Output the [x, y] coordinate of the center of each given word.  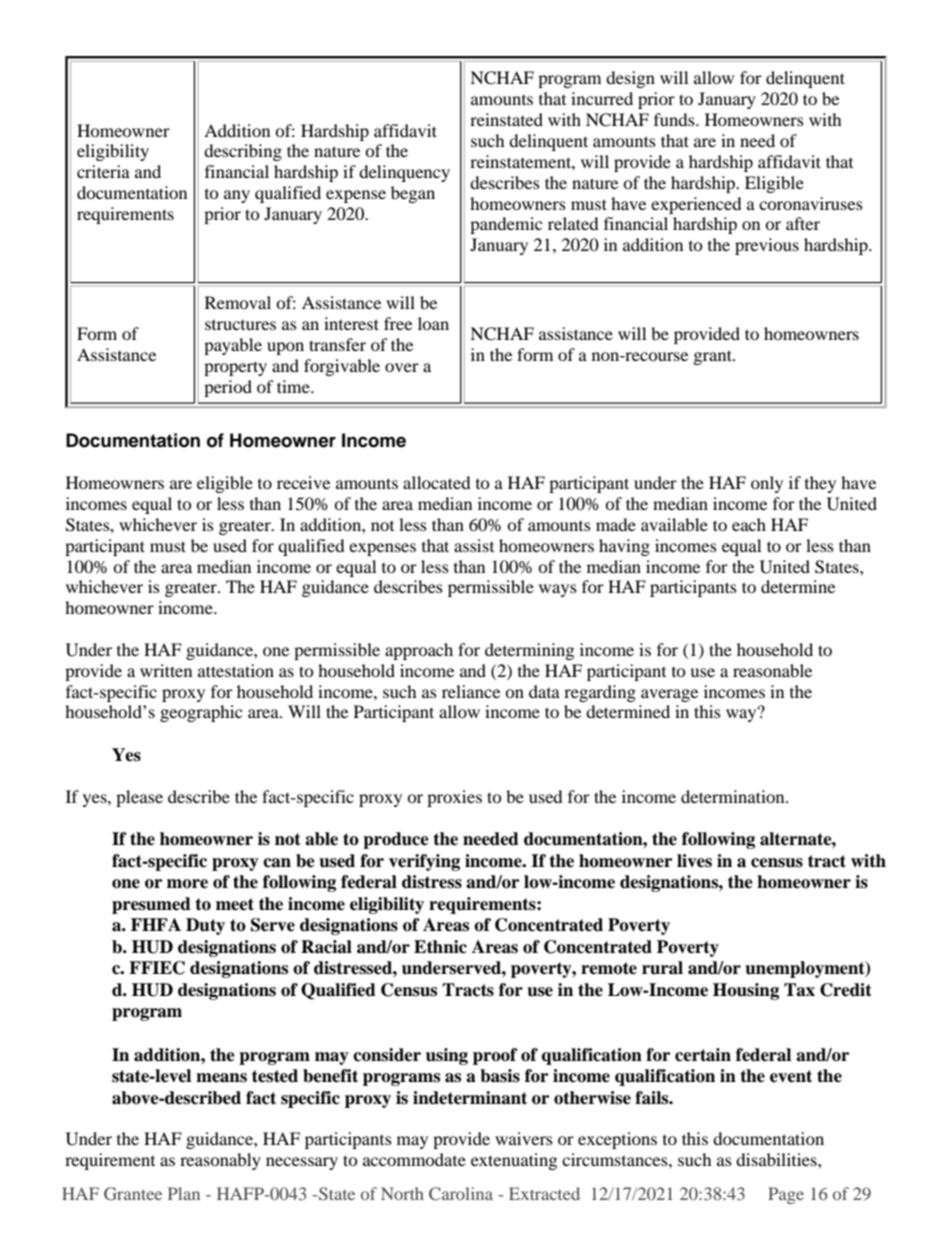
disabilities [777, 1159]
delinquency [404, 173]
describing [243, 152]
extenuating [514, 1161]
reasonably [220, 1161]
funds [675, 119]
